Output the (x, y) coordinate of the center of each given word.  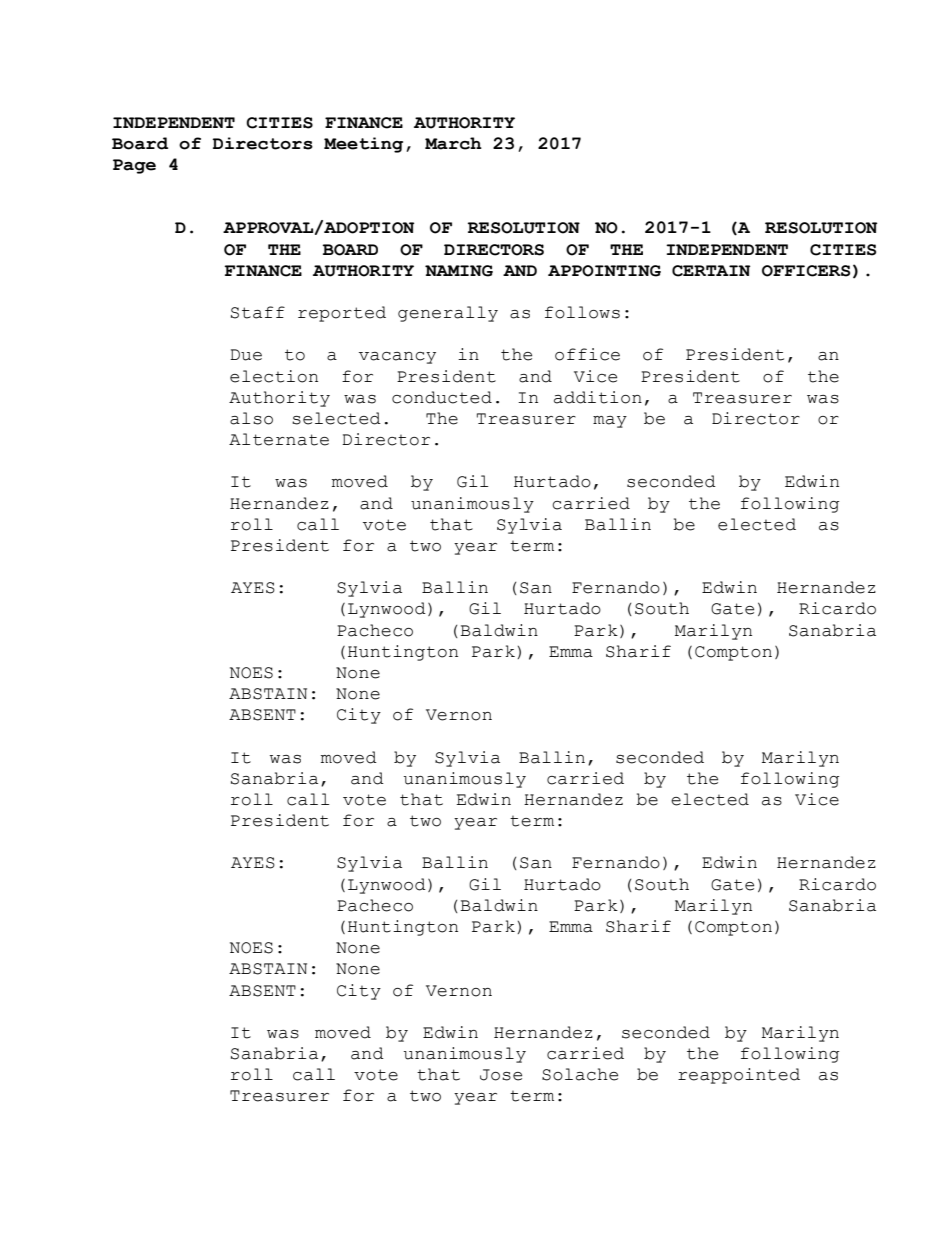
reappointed (739, 1076)
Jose (501, 1075)
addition (598, 397)
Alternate (279, 439)
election (274, 376)
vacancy (397, 358)
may (610, 422)
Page (134, 166)
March (453, 143)
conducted (442, 397)
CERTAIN (711, 271)
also (251, 418)
